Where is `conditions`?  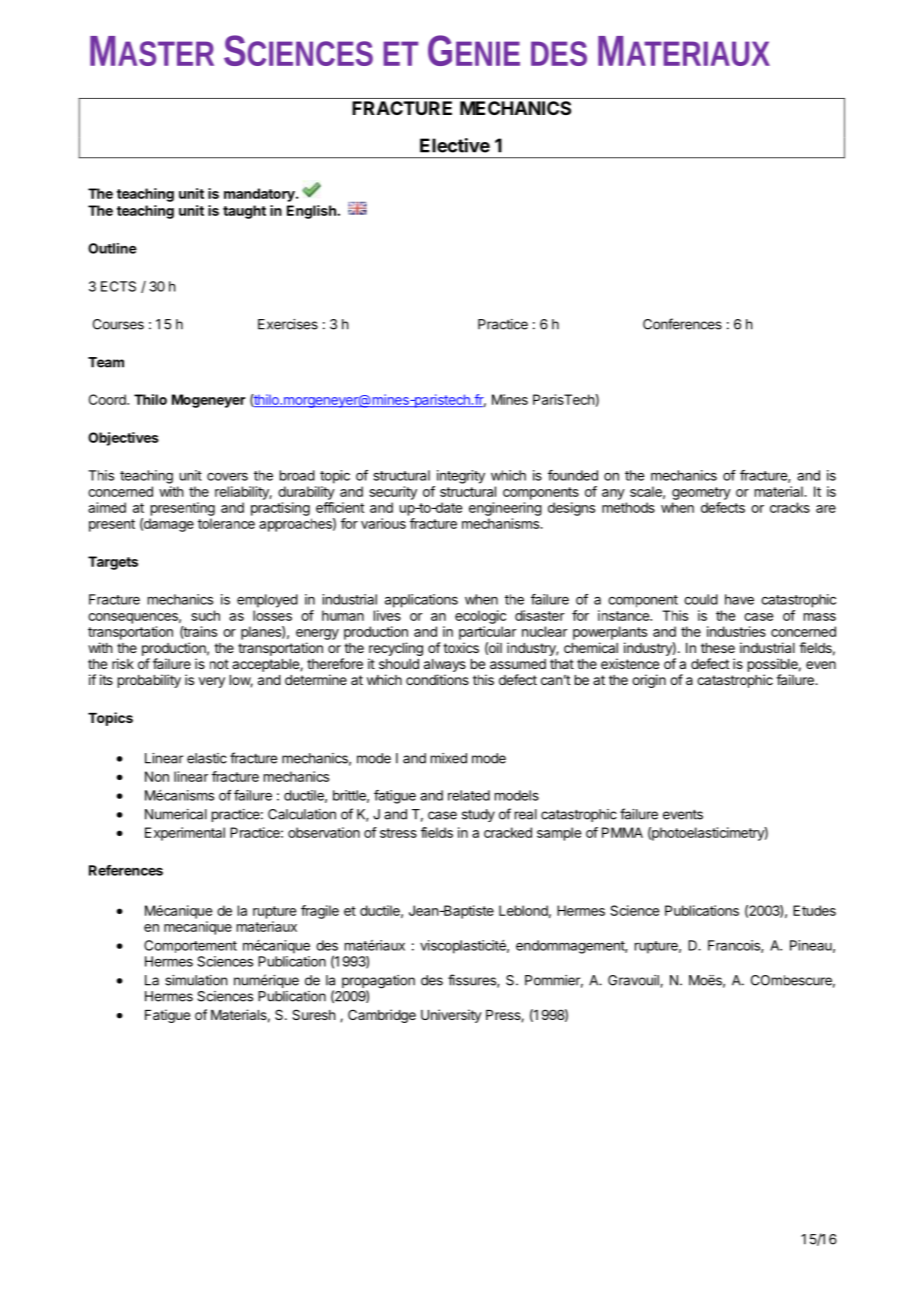 conditions is located at coordinates (437, 679).
